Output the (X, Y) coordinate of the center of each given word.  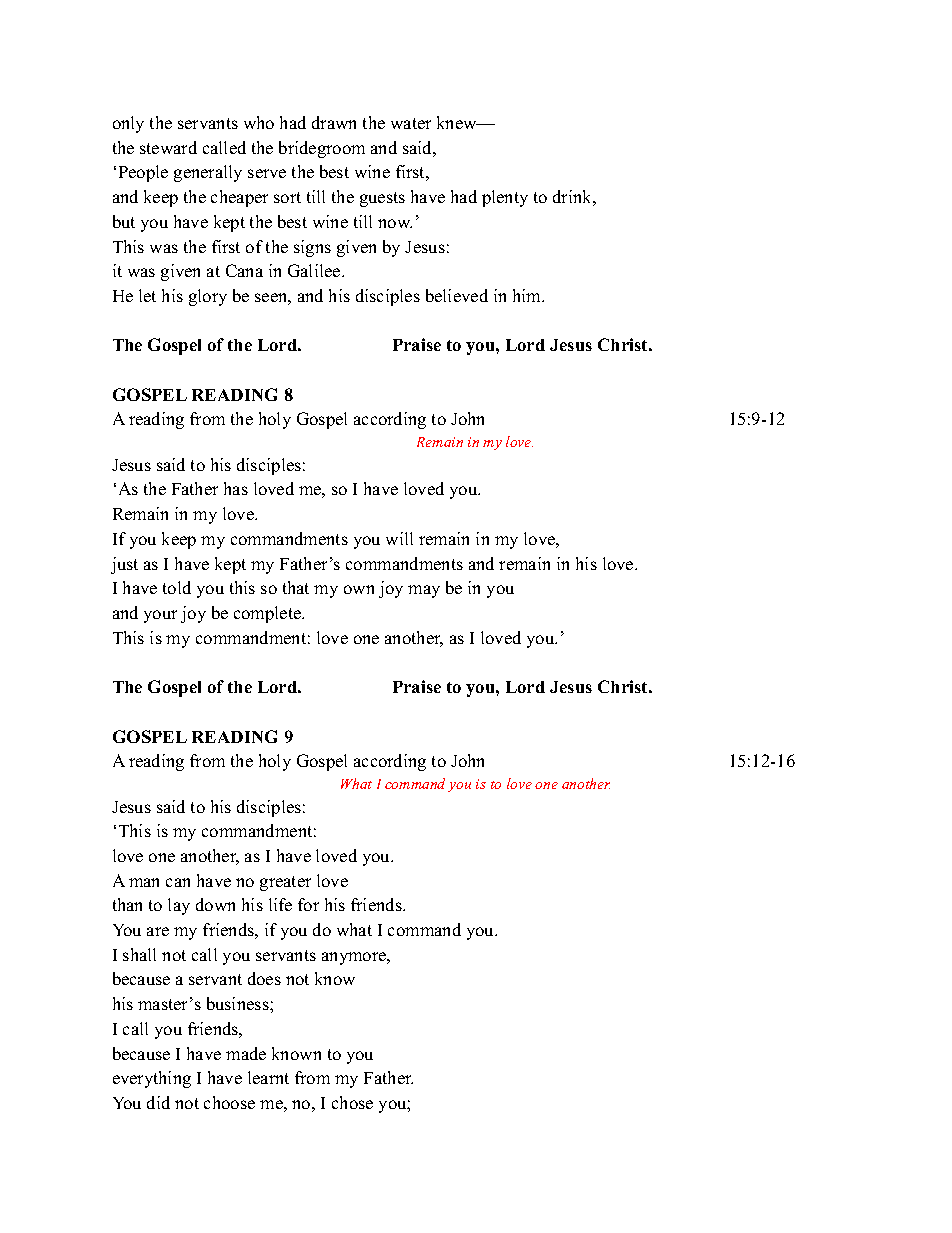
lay (179, 906)
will (399, 538)
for (308, 904)
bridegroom (322, 149)
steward (168, 147)
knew (458, 122)
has (236, 488)
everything (152, 1079)
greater (285, 883)
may (424, 591)
